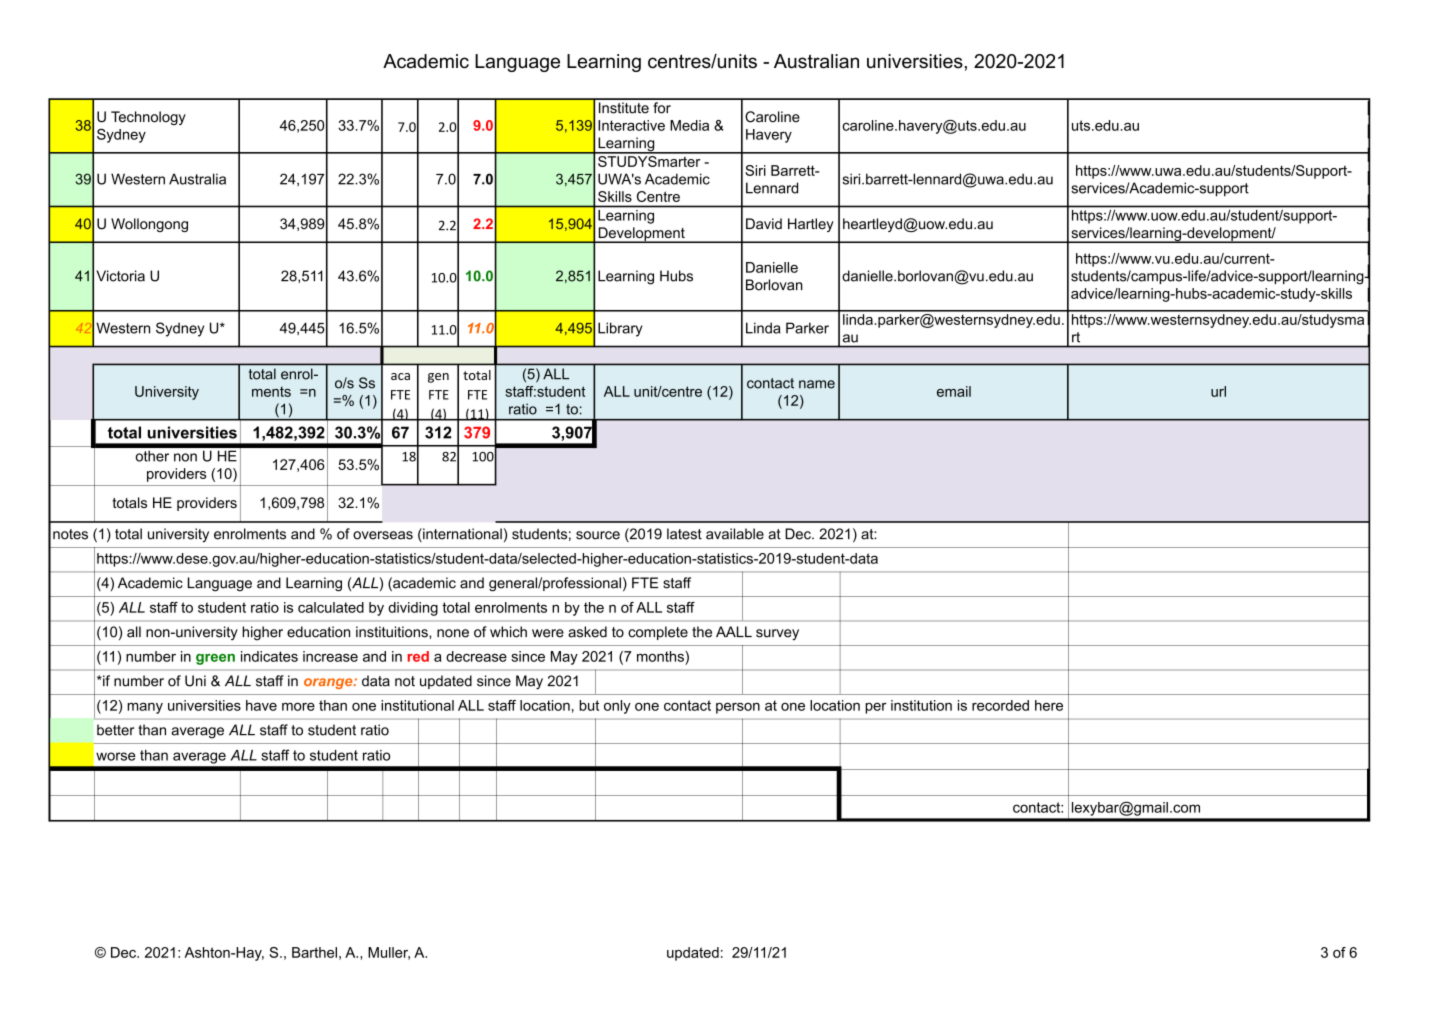 This screenshot has width=1452, height=1026. What do you see at coordinates (811, 225) in the screenshot?
I see `Hartley` at bounding box center [811, 225].
